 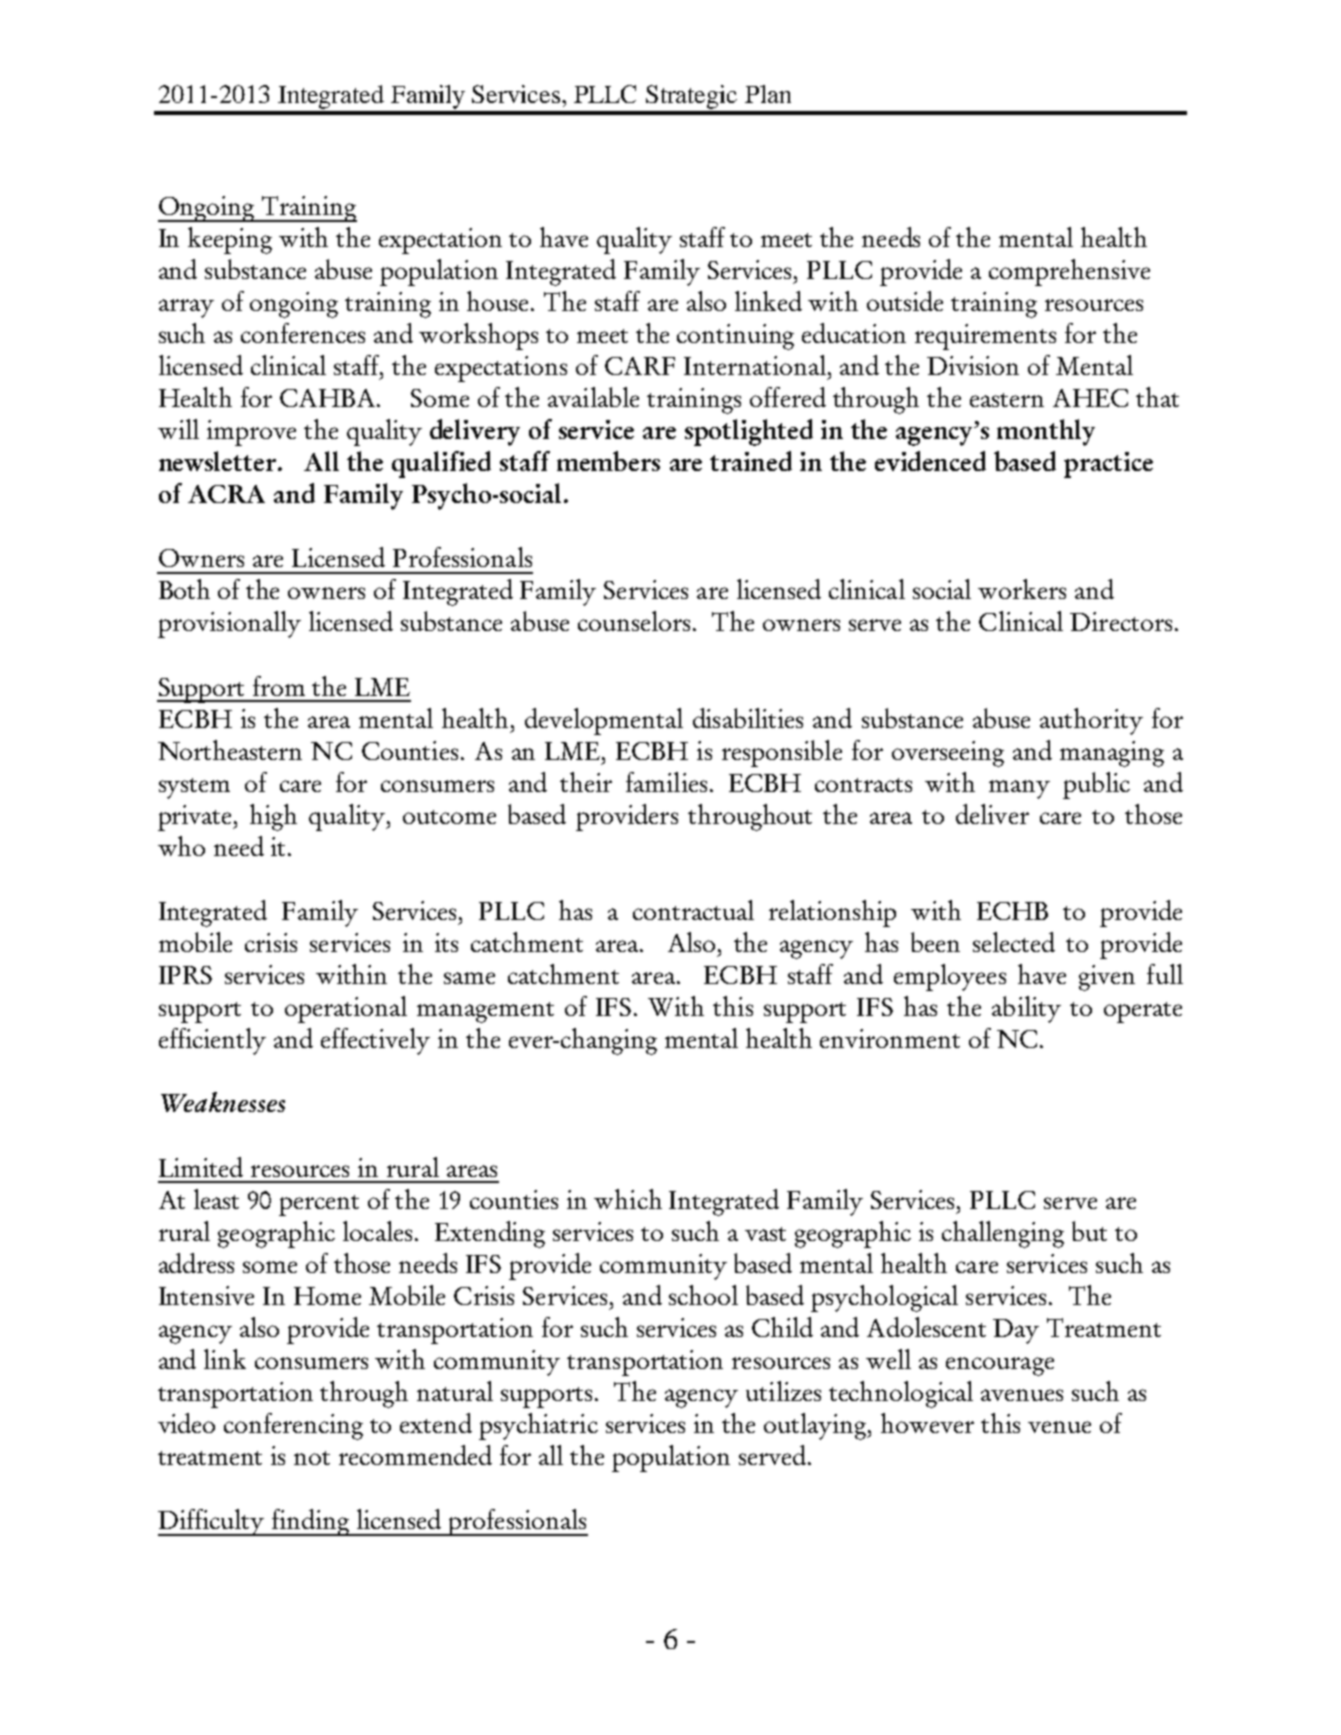 What do you see at coordinates (312, 1458) in the screenshot?
I see `not` at bounding box center [312, 1458].
